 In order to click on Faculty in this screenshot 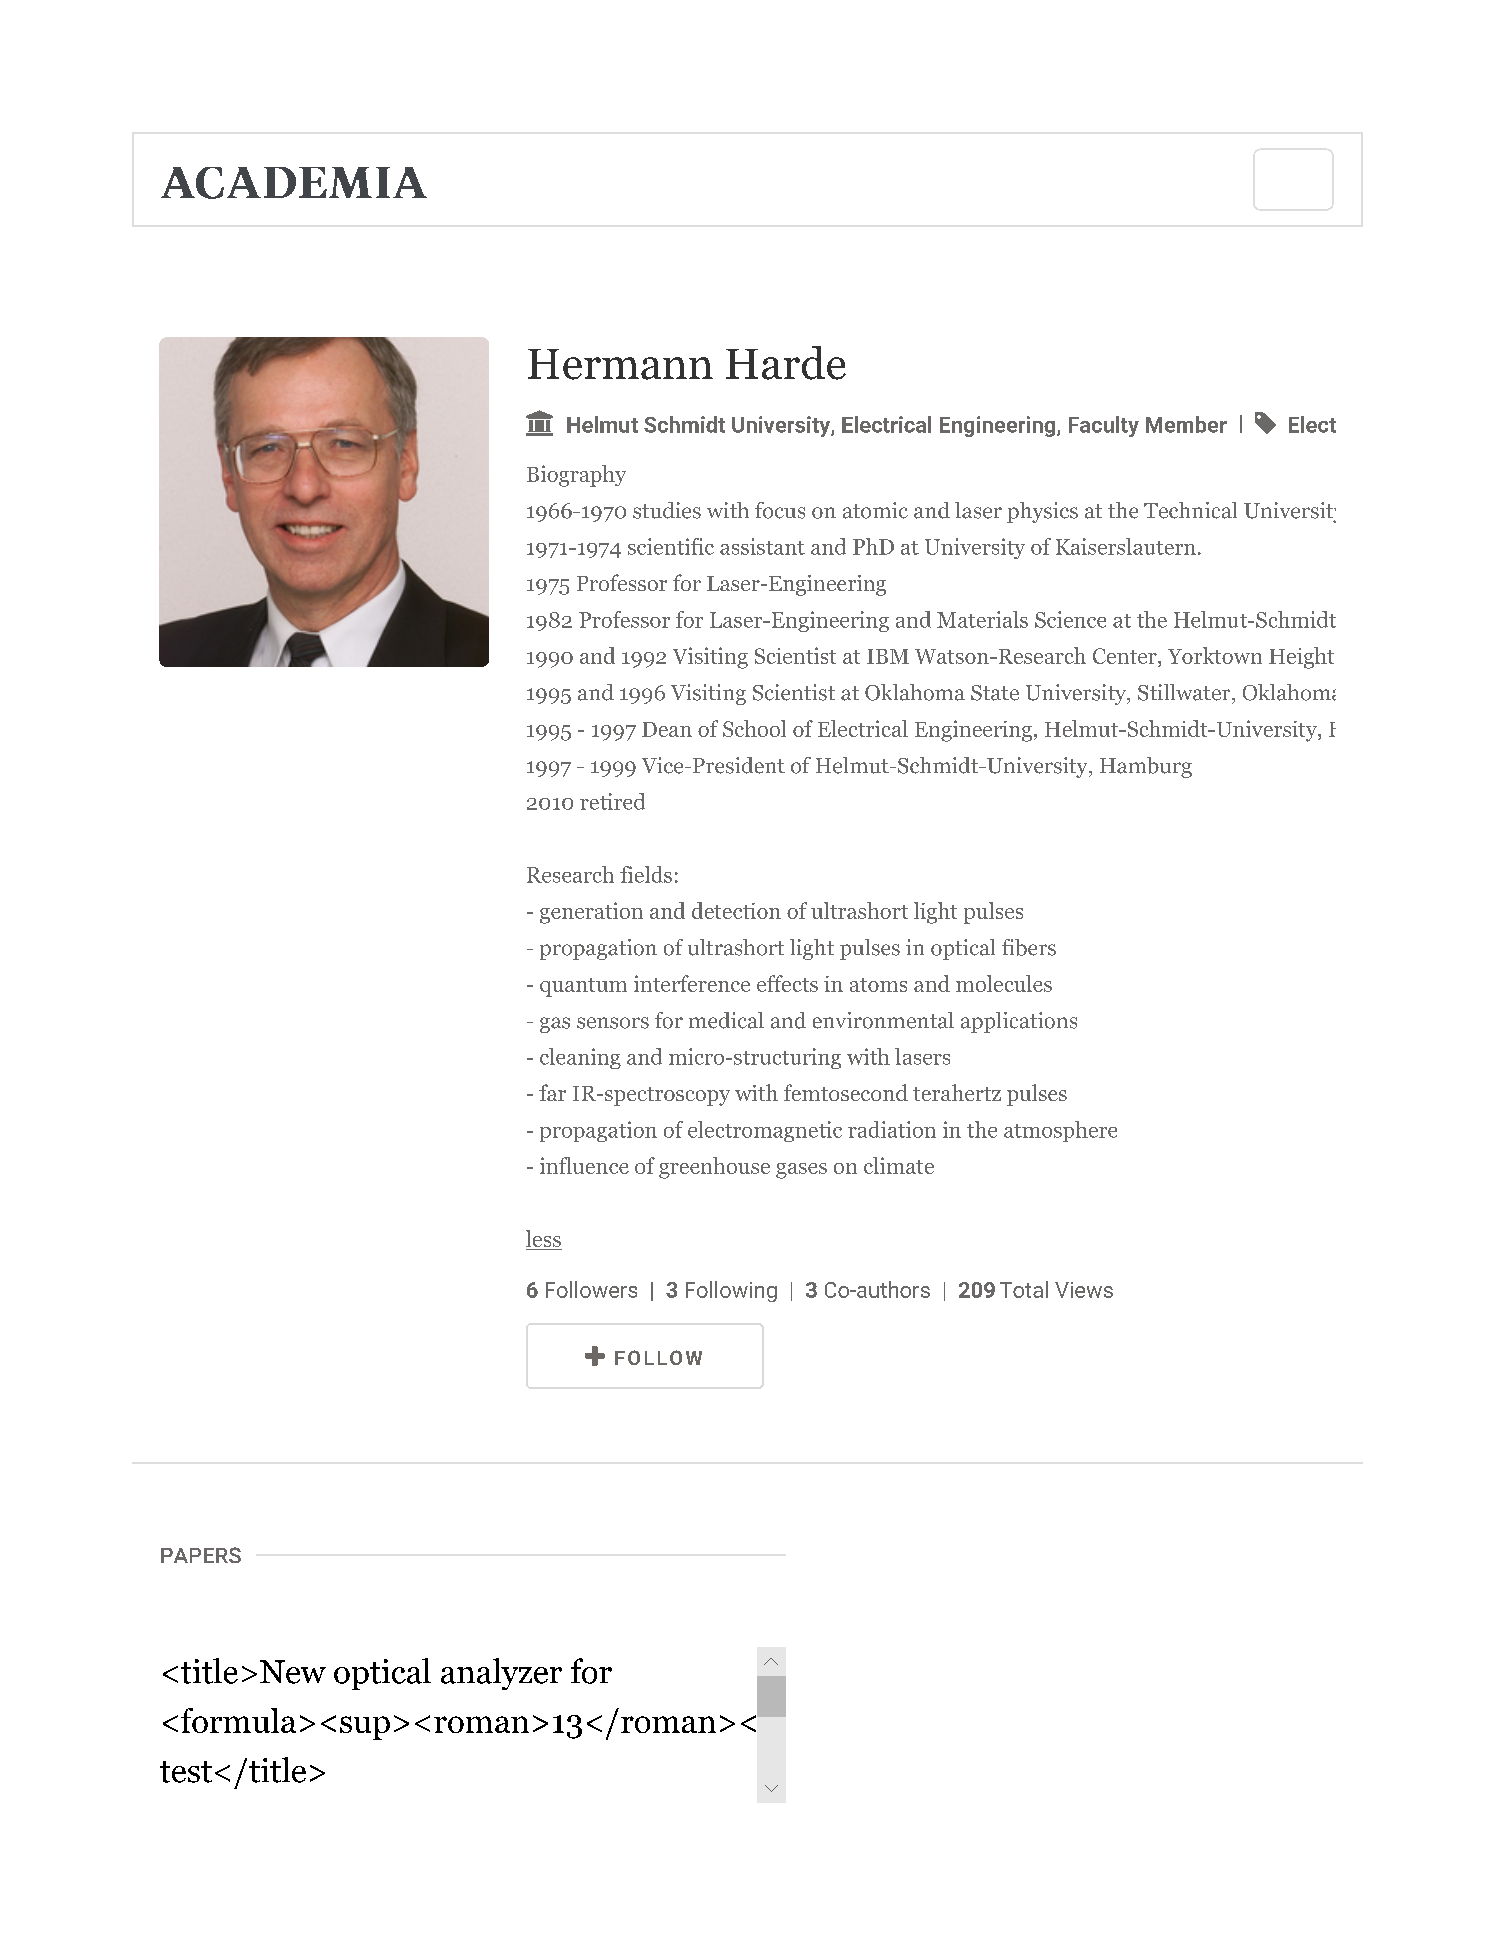, I will do `click(1104, 426)`.
